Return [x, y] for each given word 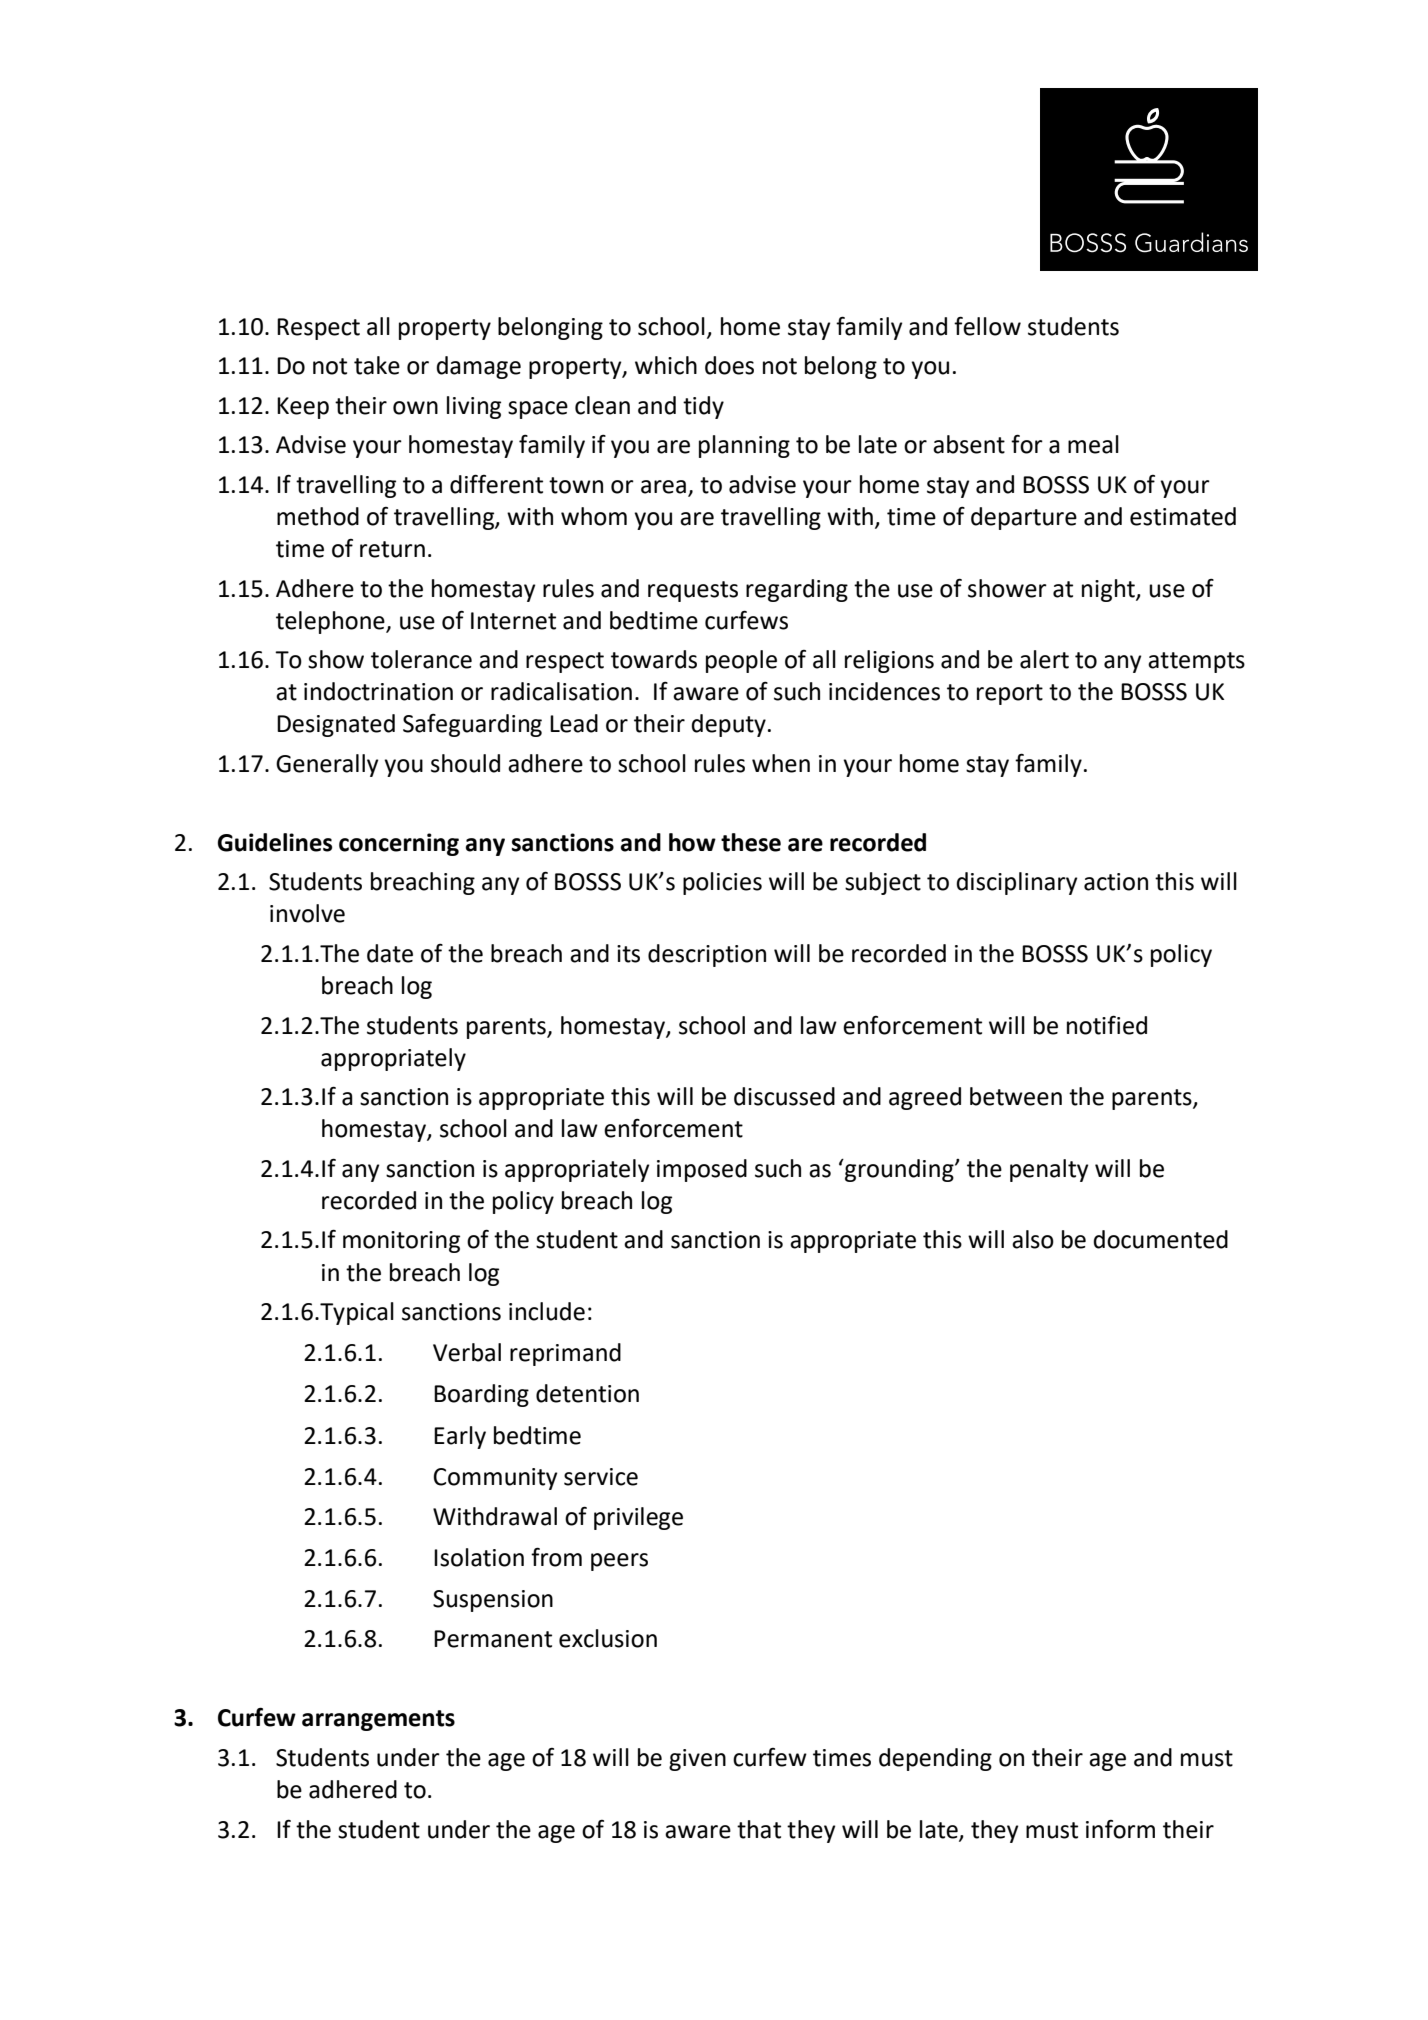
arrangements [378, 1720]
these [751, 842]
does [729, 365]
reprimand [565, 1354]
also [1033, 1239]
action [1116, 882]
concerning [399, 844]
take [377, 365]
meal [1093, 444]
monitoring [401, 1242]
